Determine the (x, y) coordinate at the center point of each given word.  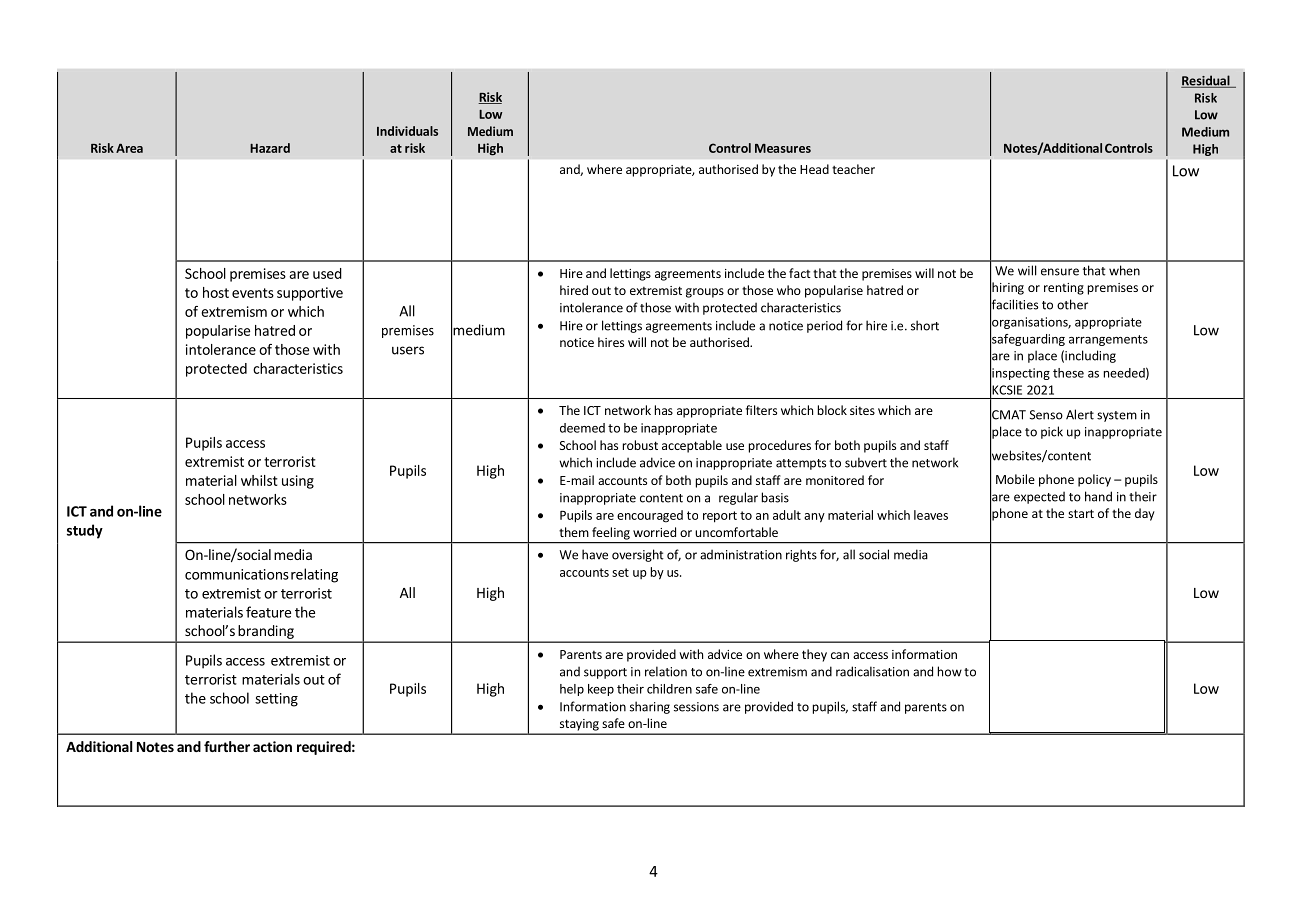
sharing (650, 707)
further (227, 746)
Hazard (270, 148)
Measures (783, 148)
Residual (1206, 81)
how (950, 671)
